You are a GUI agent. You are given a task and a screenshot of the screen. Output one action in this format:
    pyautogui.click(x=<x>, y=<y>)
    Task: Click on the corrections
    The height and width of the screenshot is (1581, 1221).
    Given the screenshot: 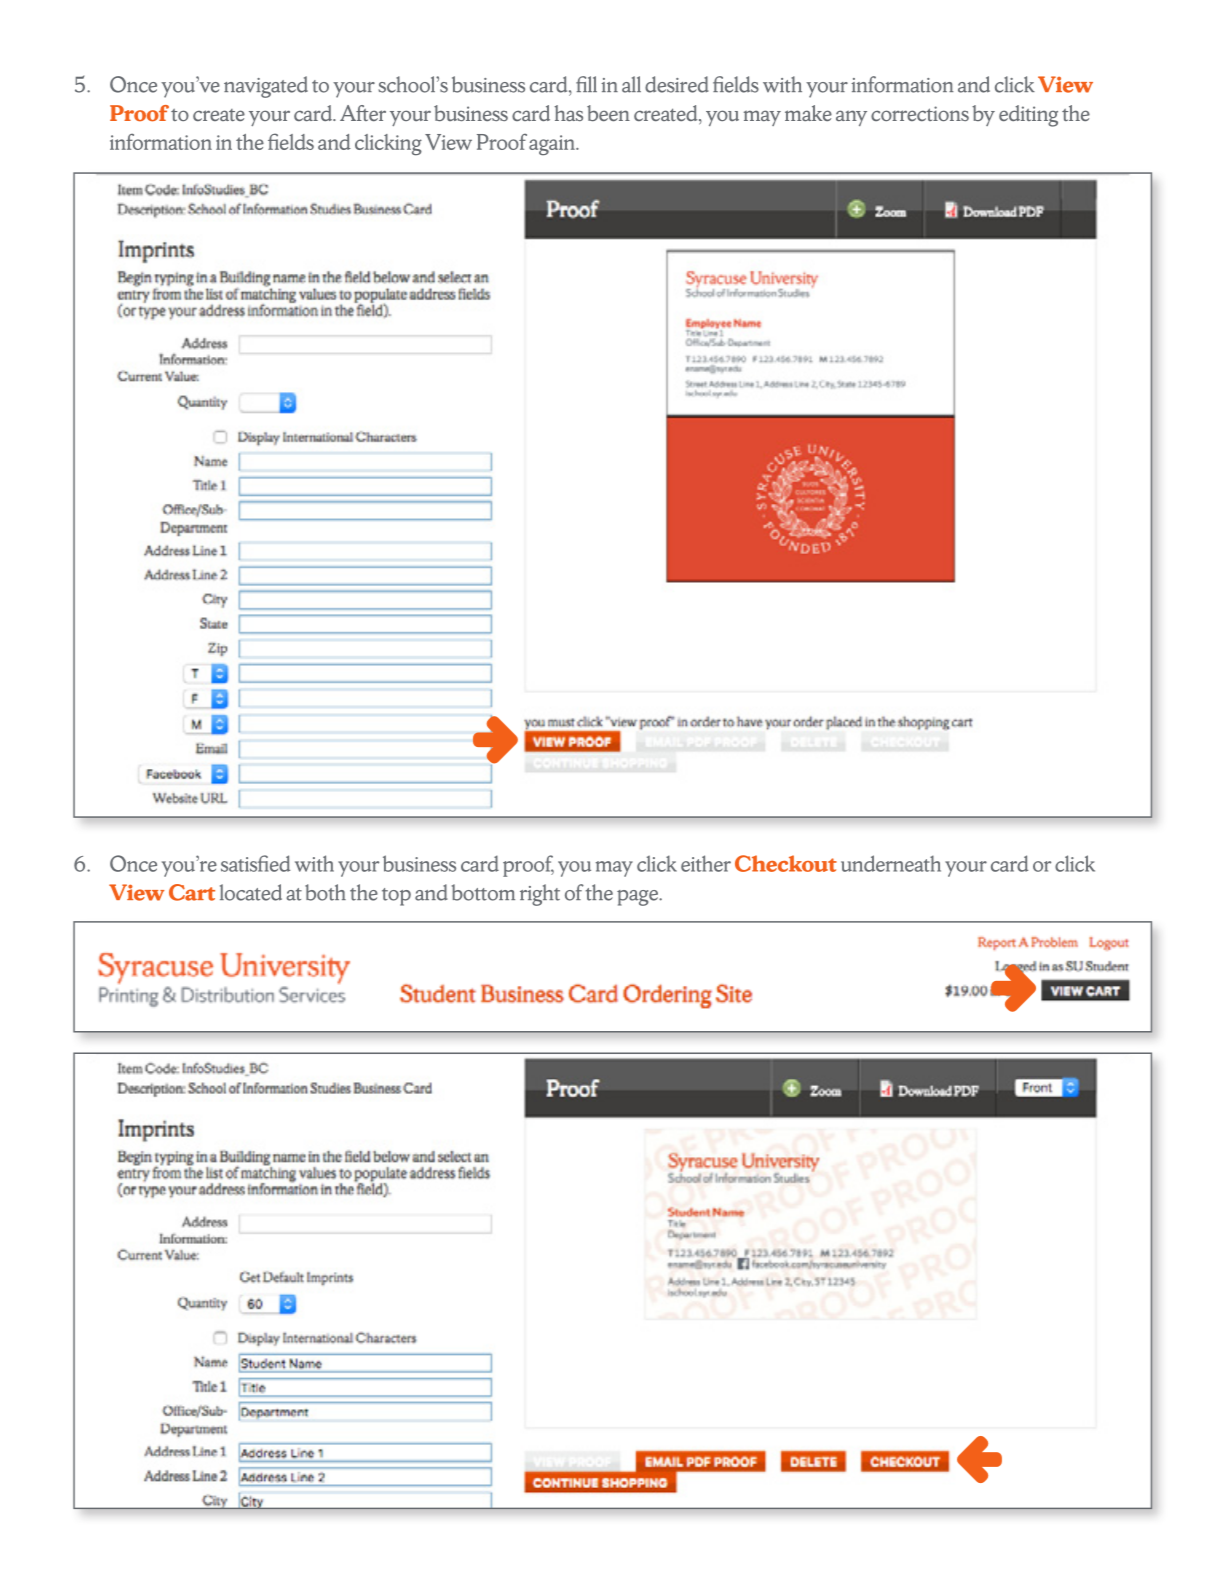 What is the action you would take?
    pyautogui.click(x=920, y=113)
